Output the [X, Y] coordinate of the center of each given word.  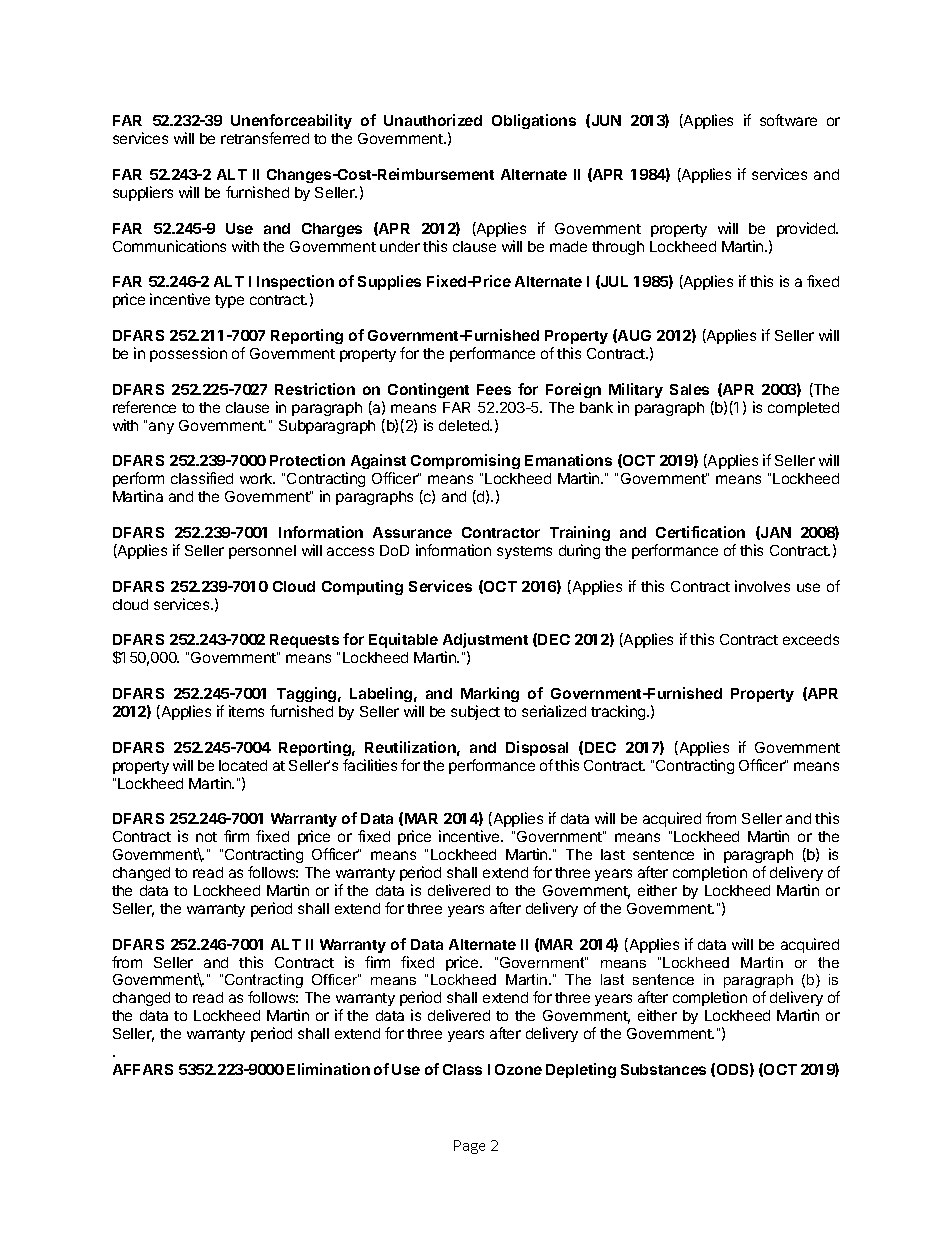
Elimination [328, 1069]
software [788, 120]
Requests [304, 641]
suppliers [143, 193]
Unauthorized [433, 120]
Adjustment [485, 642]
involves [762, 586]
